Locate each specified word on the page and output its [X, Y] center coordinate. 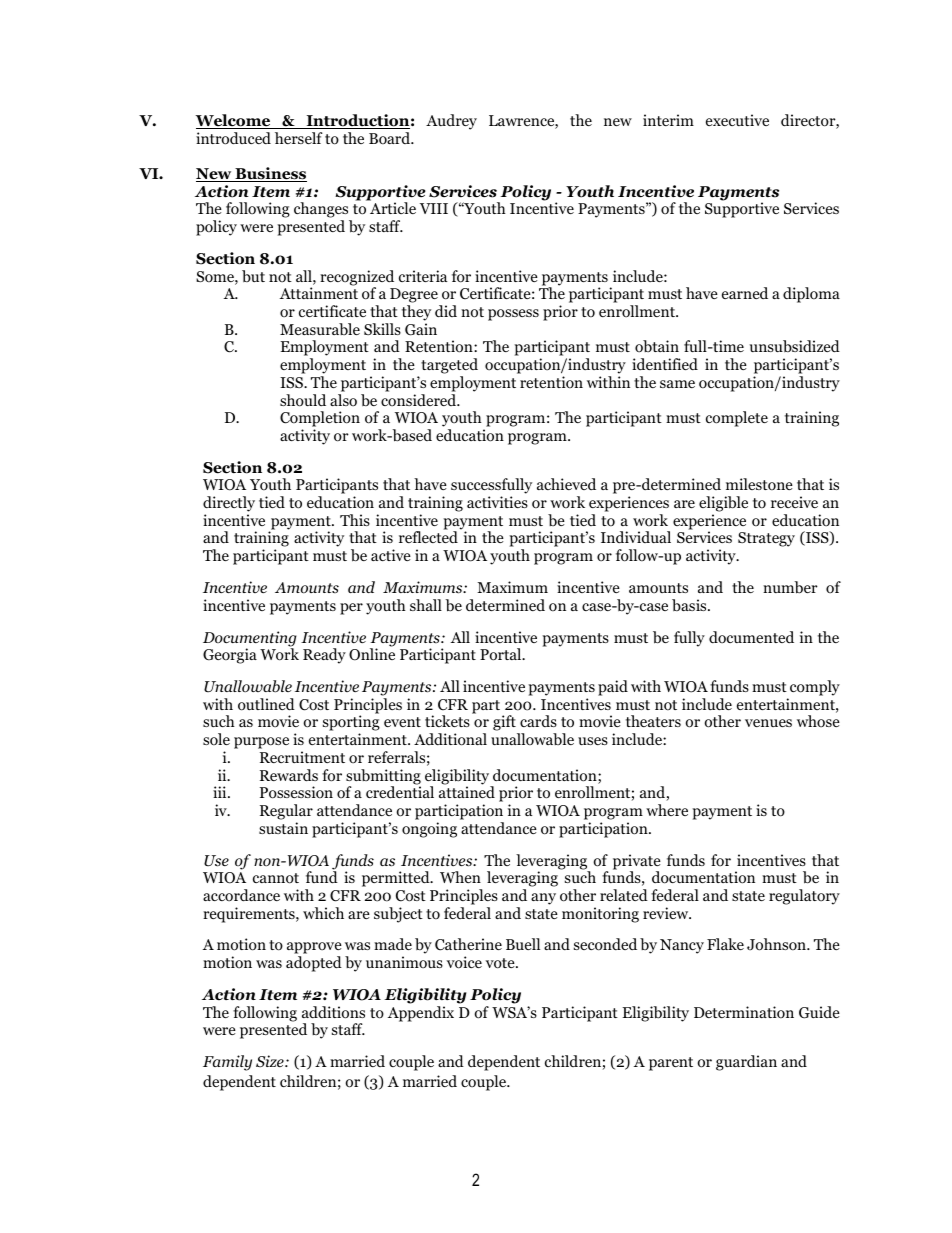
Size [271, 1061]
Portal [502, 654]
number [790, 587]
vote [501, 963]
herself [299, 138]
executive [737, 120]
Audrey [451, 122]
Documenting [250, 640]
